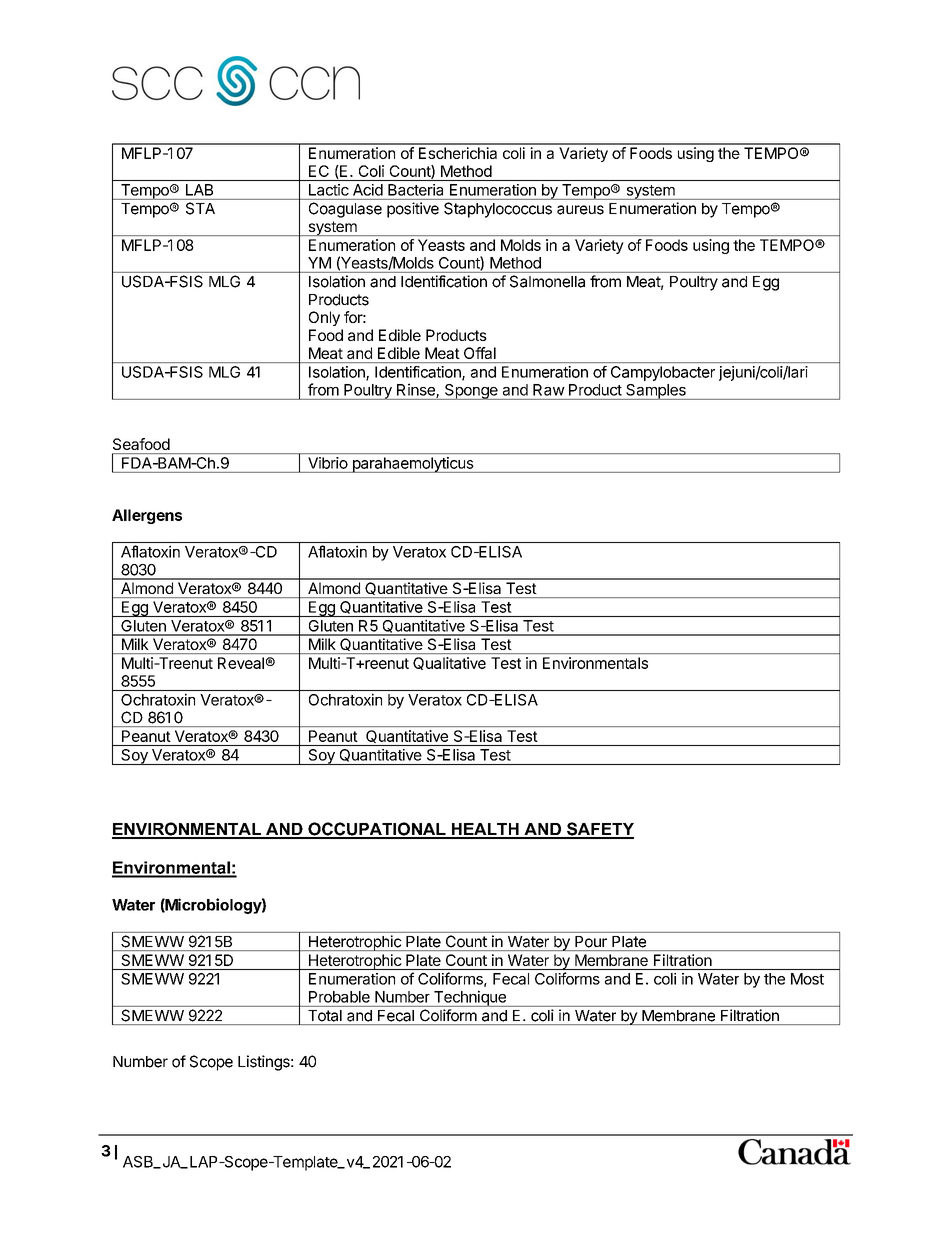 Image resolution: width=952 pixels, height=1233 pixels. Describe the element at coordinates (324, 318) in the screenshot. I see `Only` at that location.
